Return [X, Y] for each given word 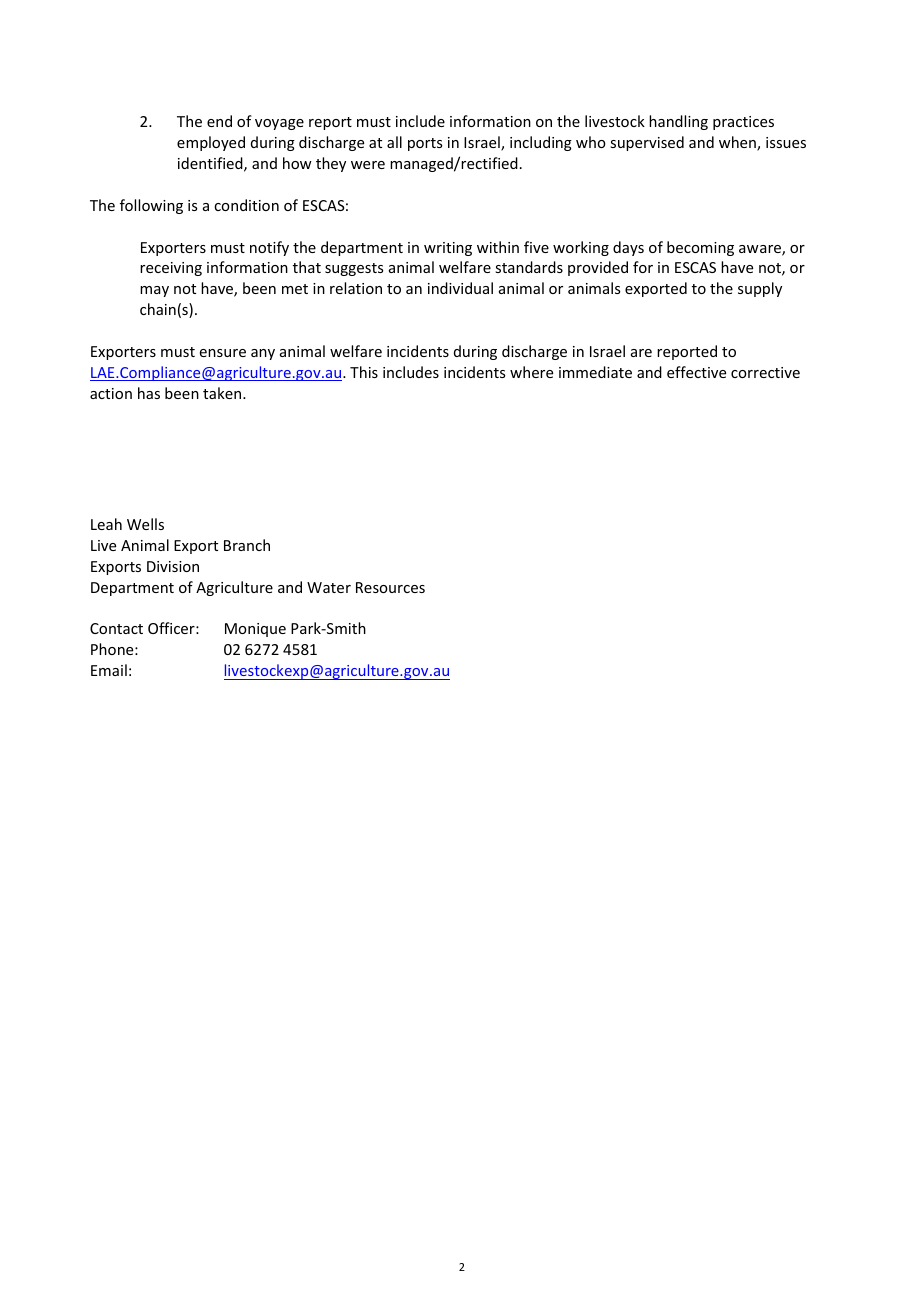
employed [211, 143]
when [738, 143]
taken [223, 393]
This [364, 372]
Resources [390, 587]
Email [109, 670]
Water [329, 587]
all [394, 142]
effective [696, 372]
